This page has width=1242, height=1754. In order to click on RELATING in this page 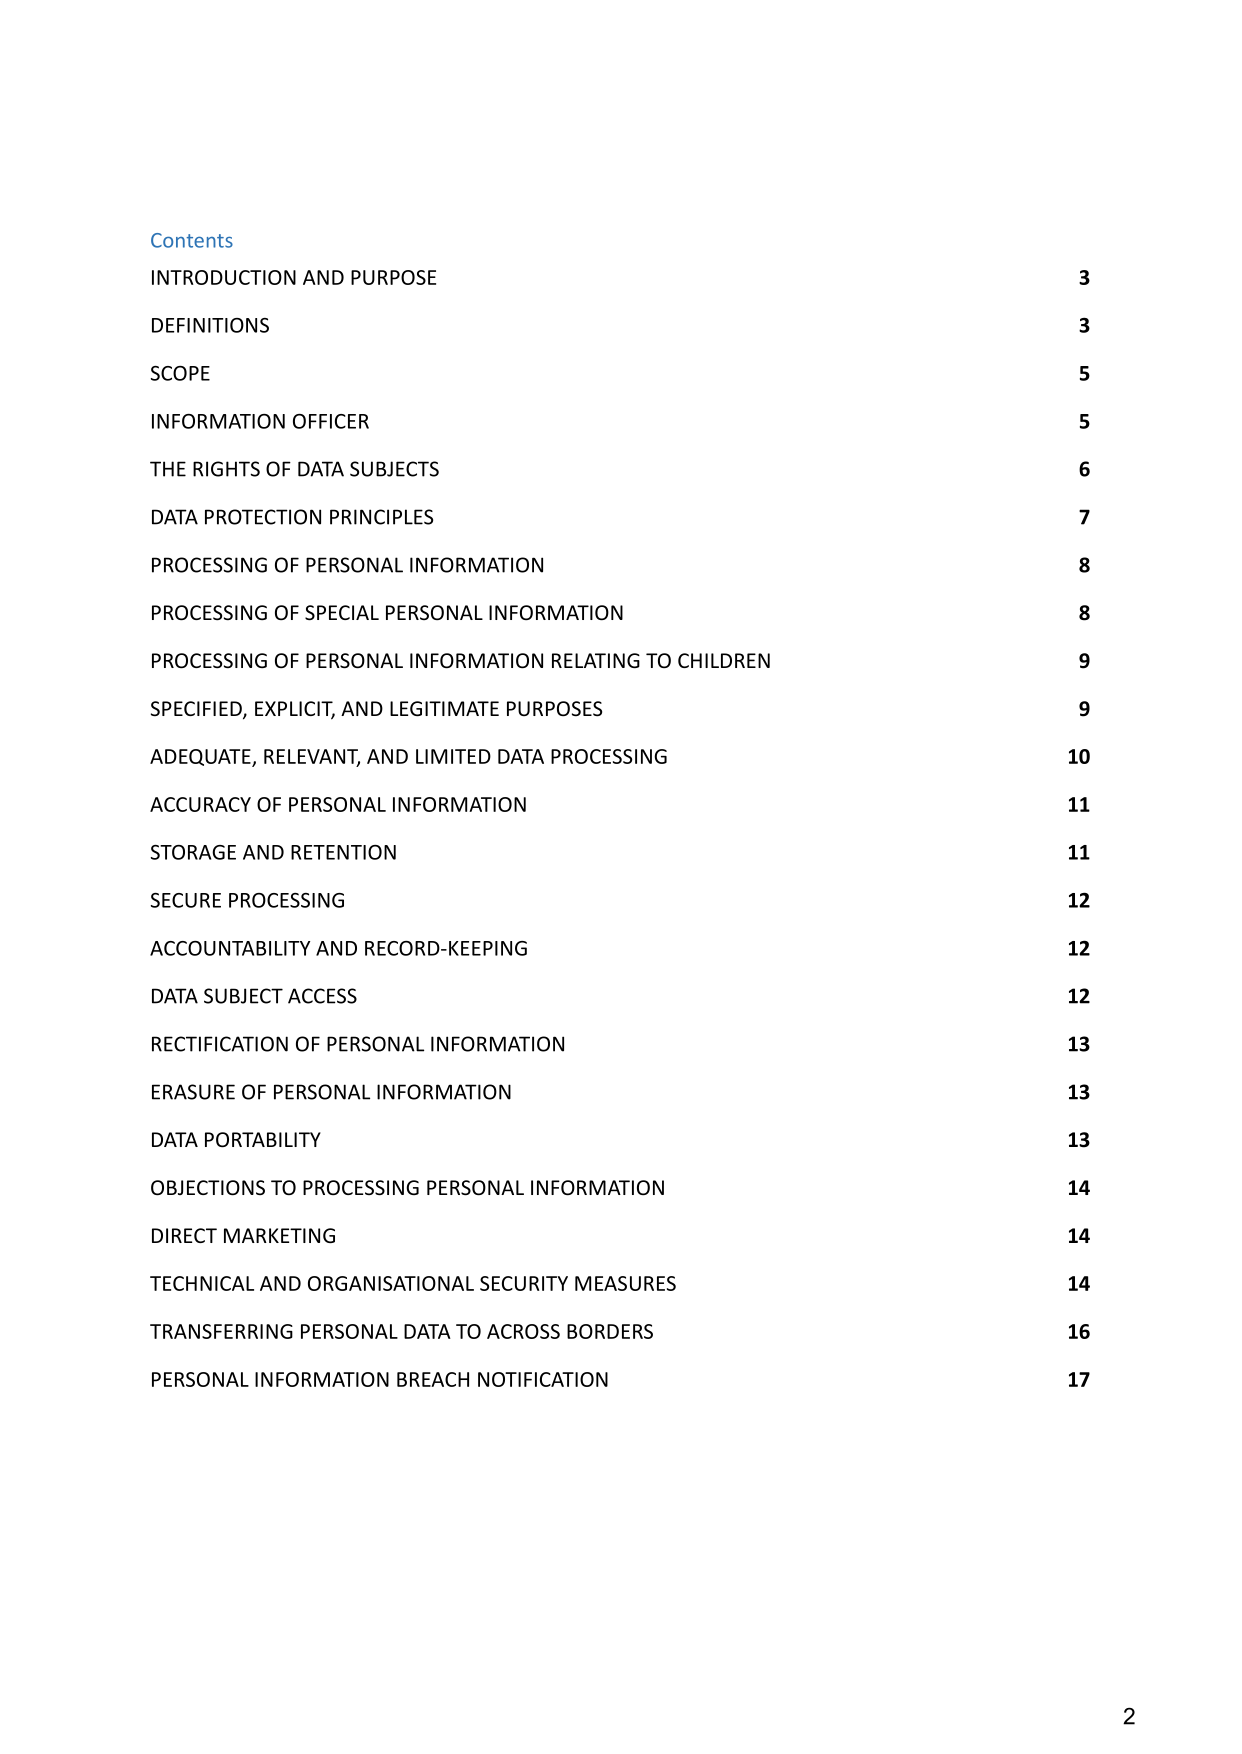, I will do `click(596, 660)`.
